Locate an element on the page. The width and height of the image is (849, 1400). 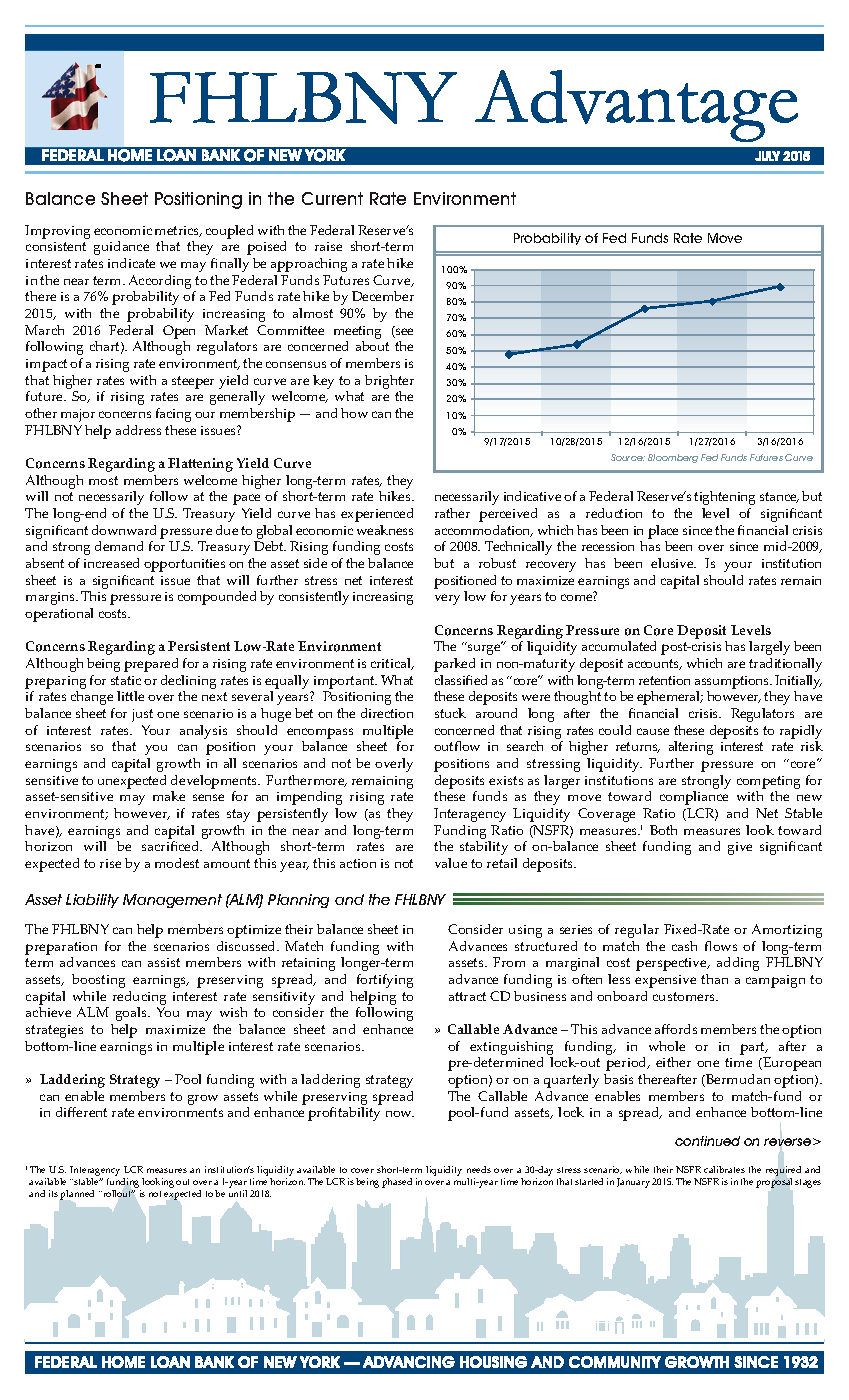
metrics is located at coordinates (178, 231).
